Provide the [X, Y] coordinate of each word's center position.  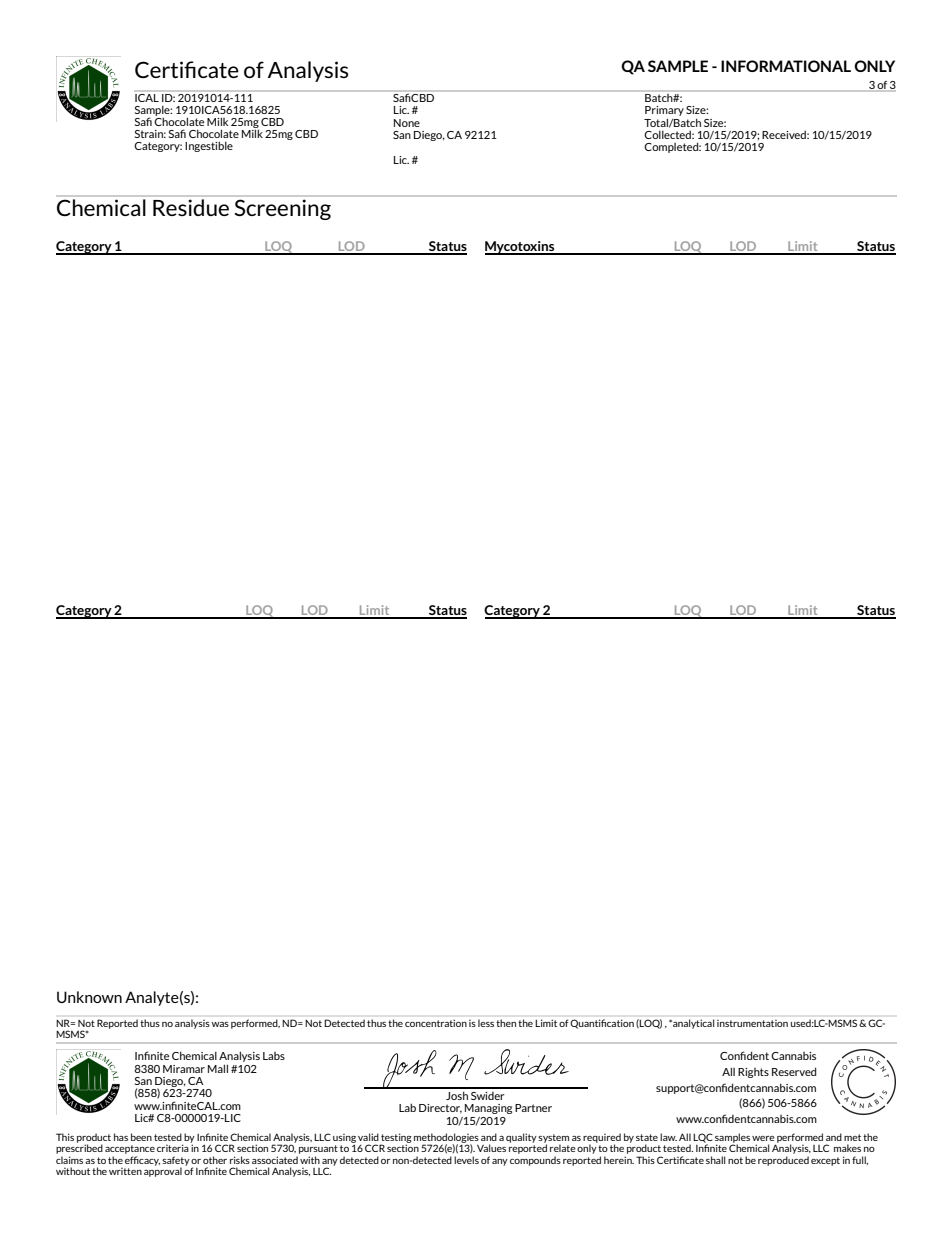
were [763, 1138]
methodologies [446, 1139]
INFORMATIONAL [786, 66]
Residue [191, 207]
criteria [174, 1147]
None [407, 123]
